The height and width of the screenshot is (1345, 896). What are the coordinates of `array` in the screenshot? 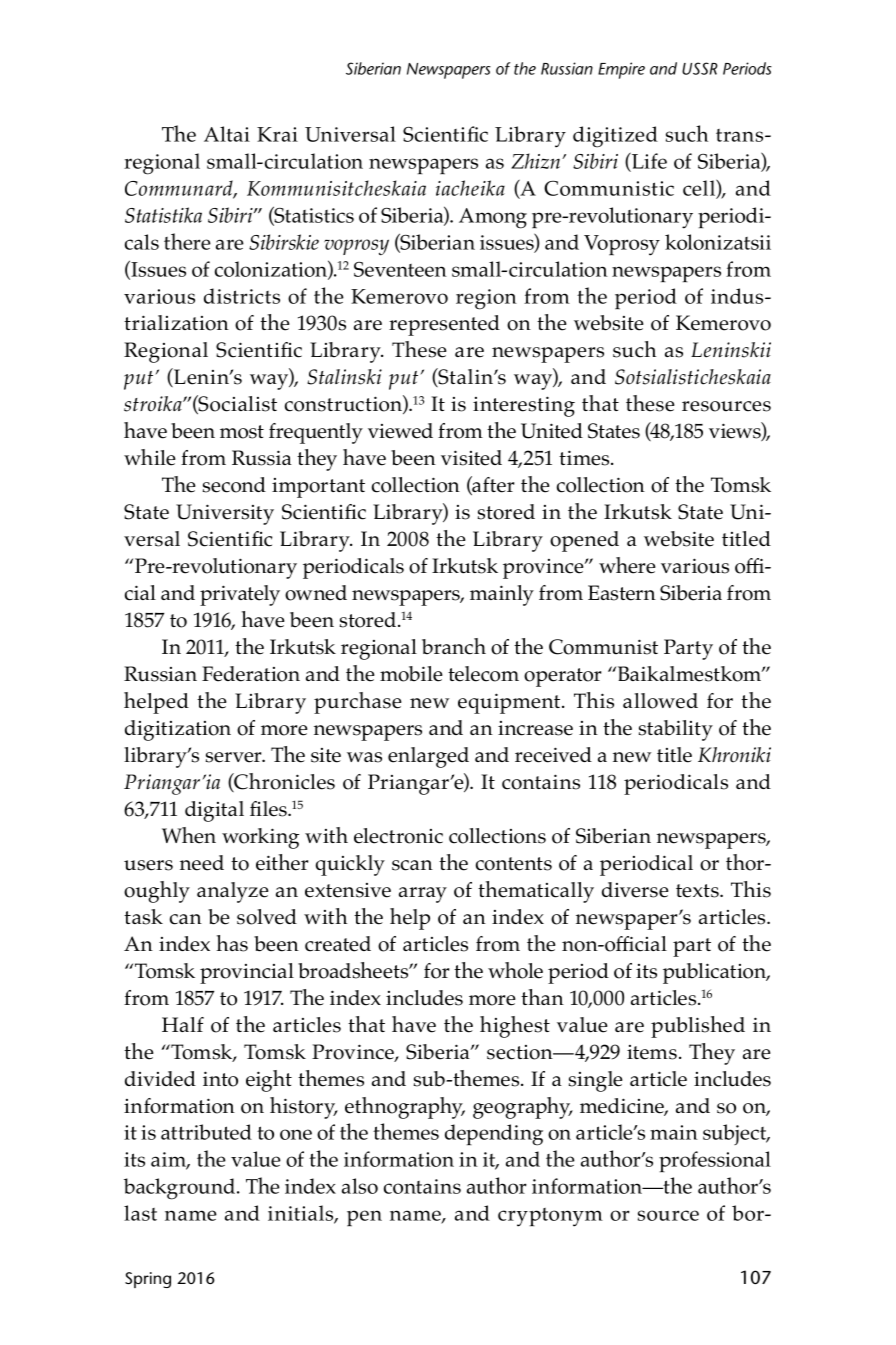 It's located at (423, 895).
